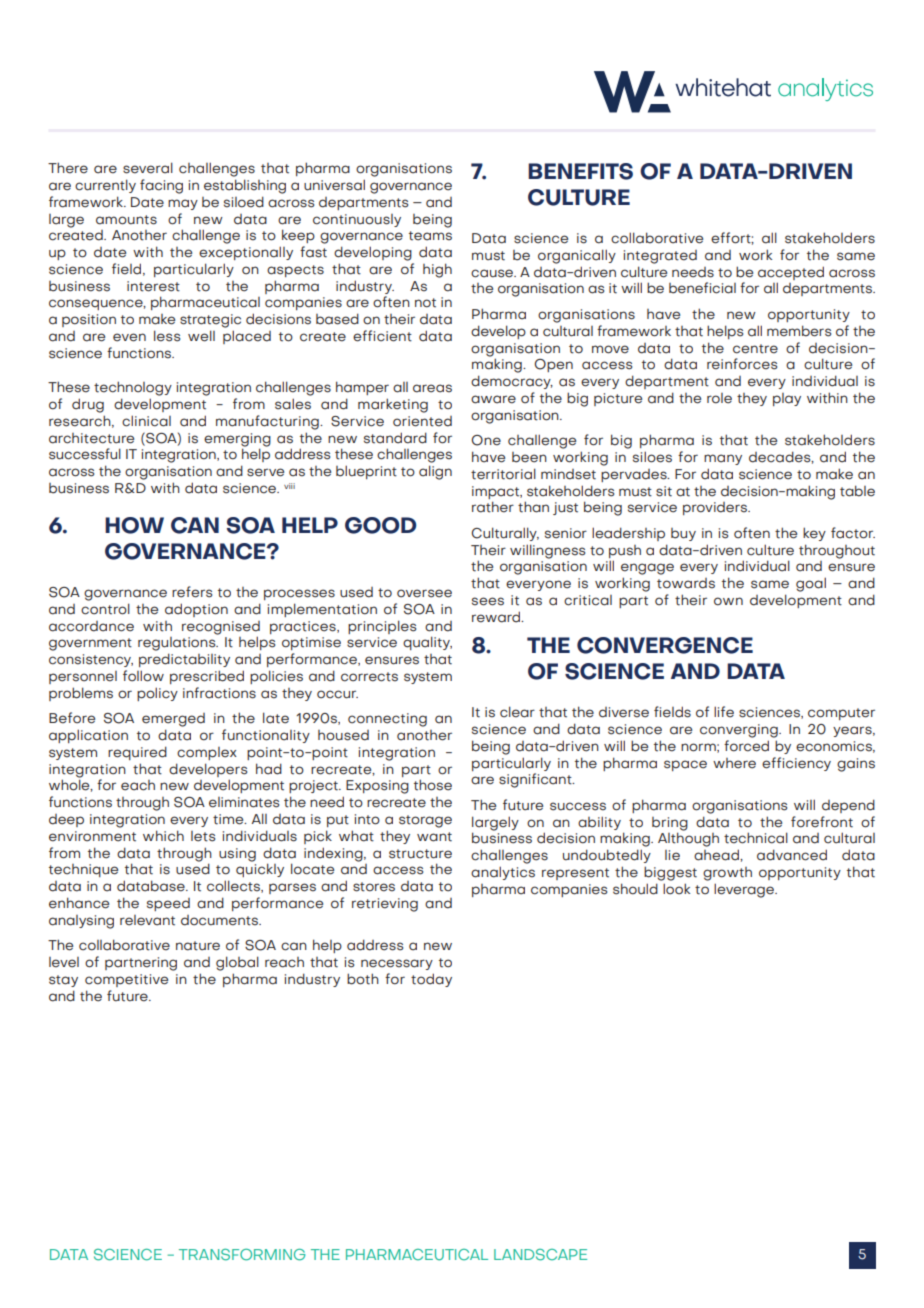 The image size is (924, 1308). Describe the element at coordinates (173, 720) in the screenshot. I see `emerged` at that location.
